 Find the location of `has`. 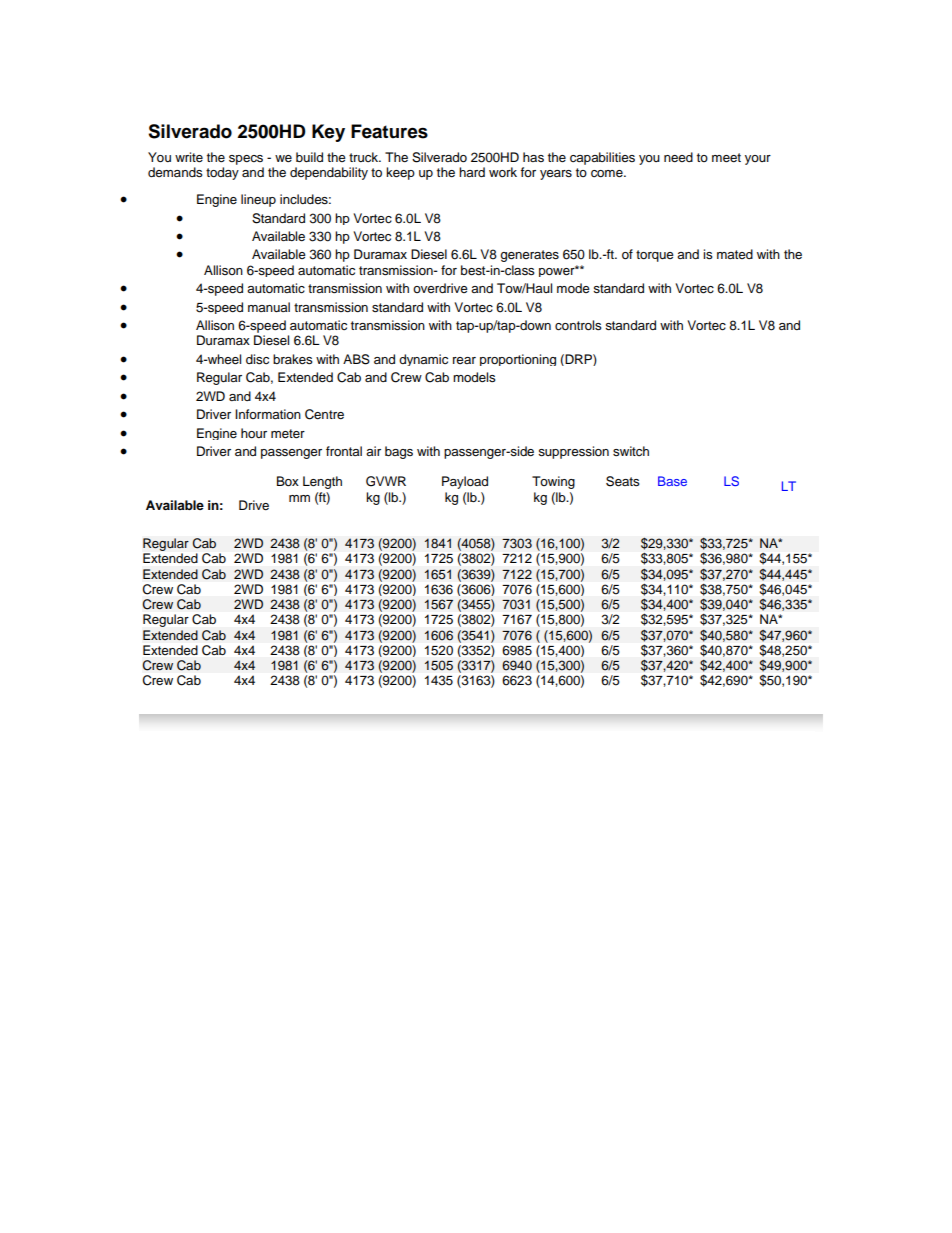

has is located at coordinates (533, 157).
